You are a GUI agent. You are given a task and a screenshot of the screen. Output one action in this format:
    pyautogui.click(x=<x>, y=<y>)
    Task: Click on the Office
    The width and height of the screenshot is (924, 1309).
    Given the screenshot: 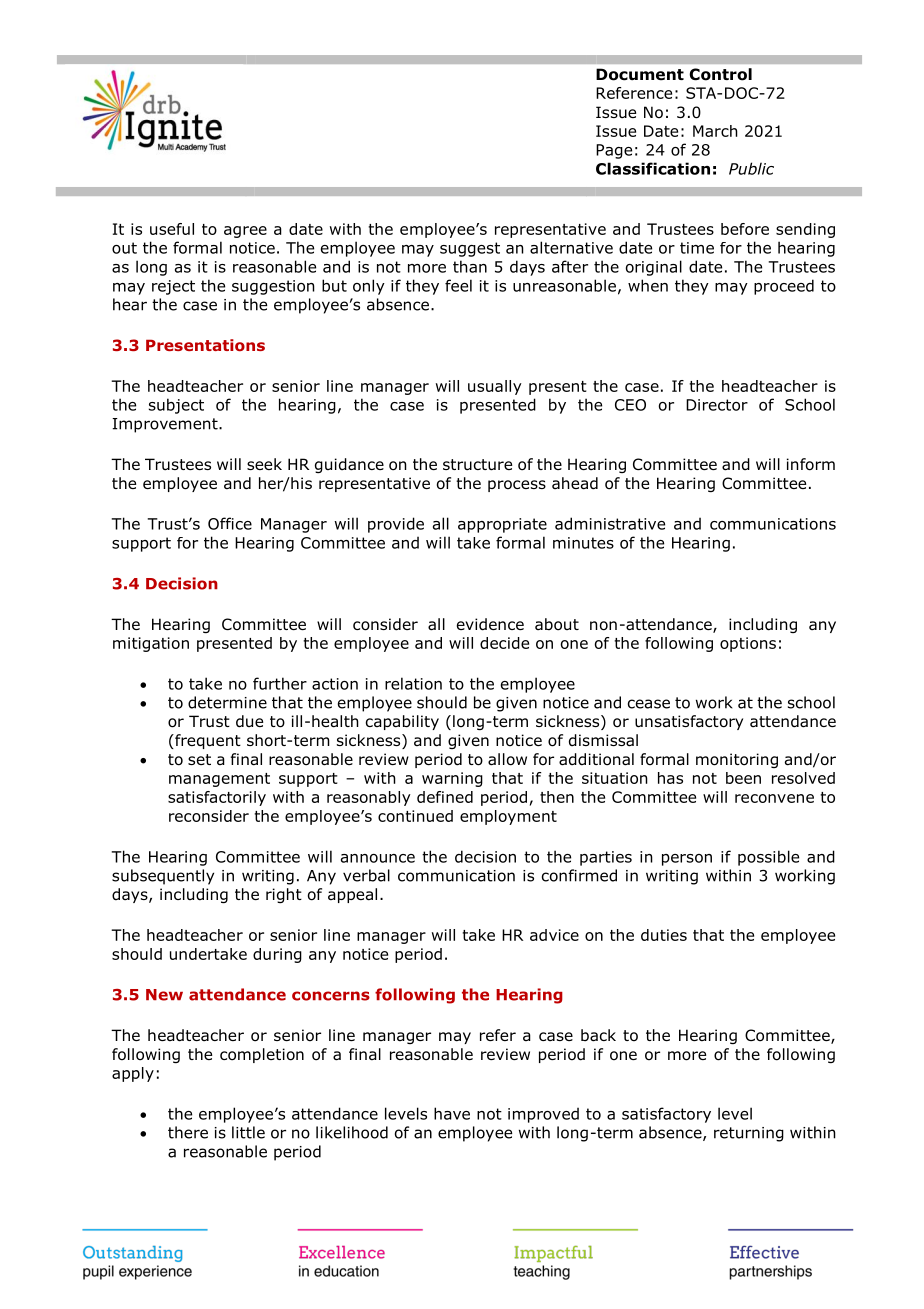 What is the action you would take?
    pyautogui.click(x=230, y=523)
